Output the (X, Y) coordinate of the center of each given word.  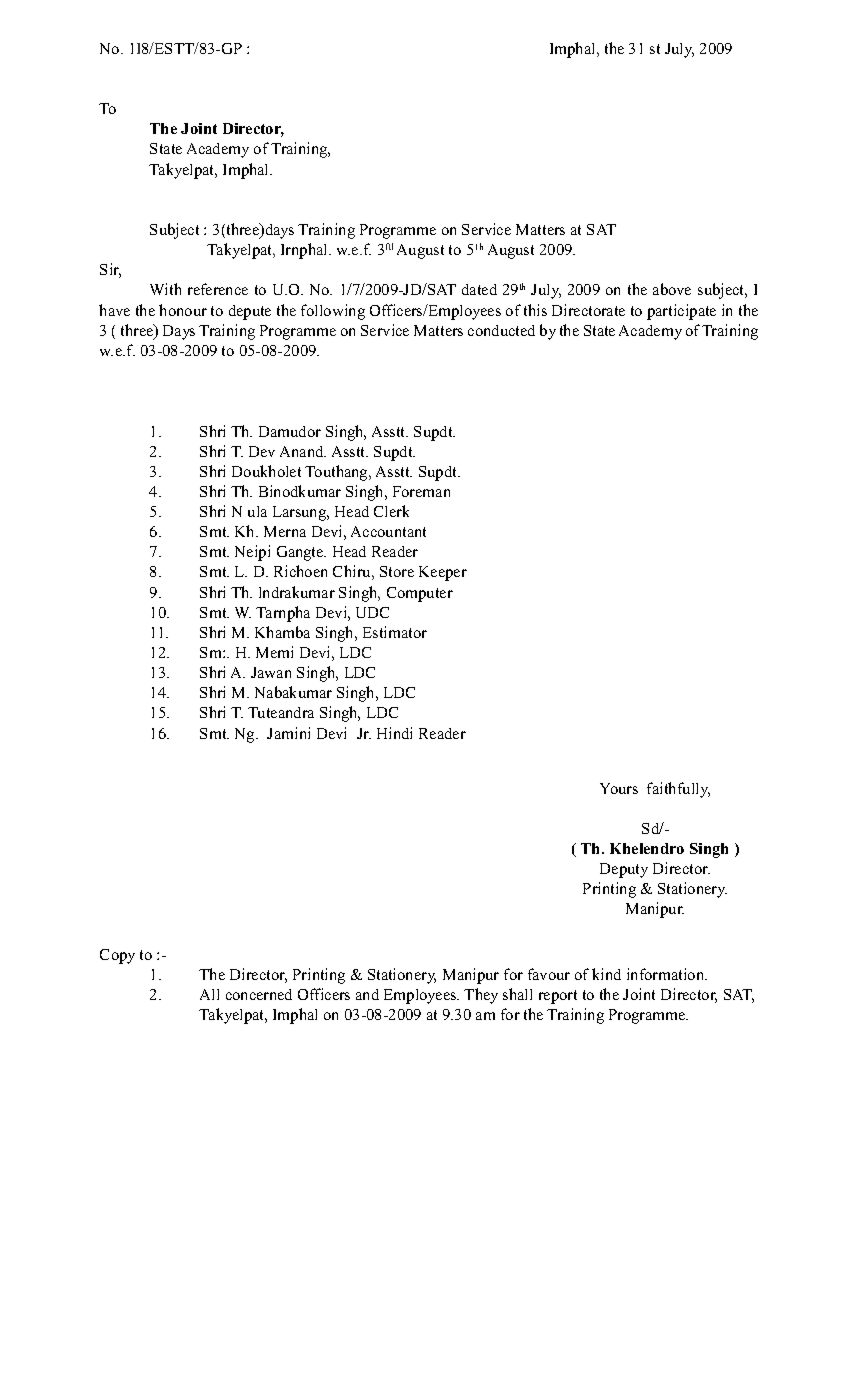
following (333, 312)
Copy (117, 956)
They (481, 996)
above (672, 289)
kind (606, 974)
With (165, 289)
